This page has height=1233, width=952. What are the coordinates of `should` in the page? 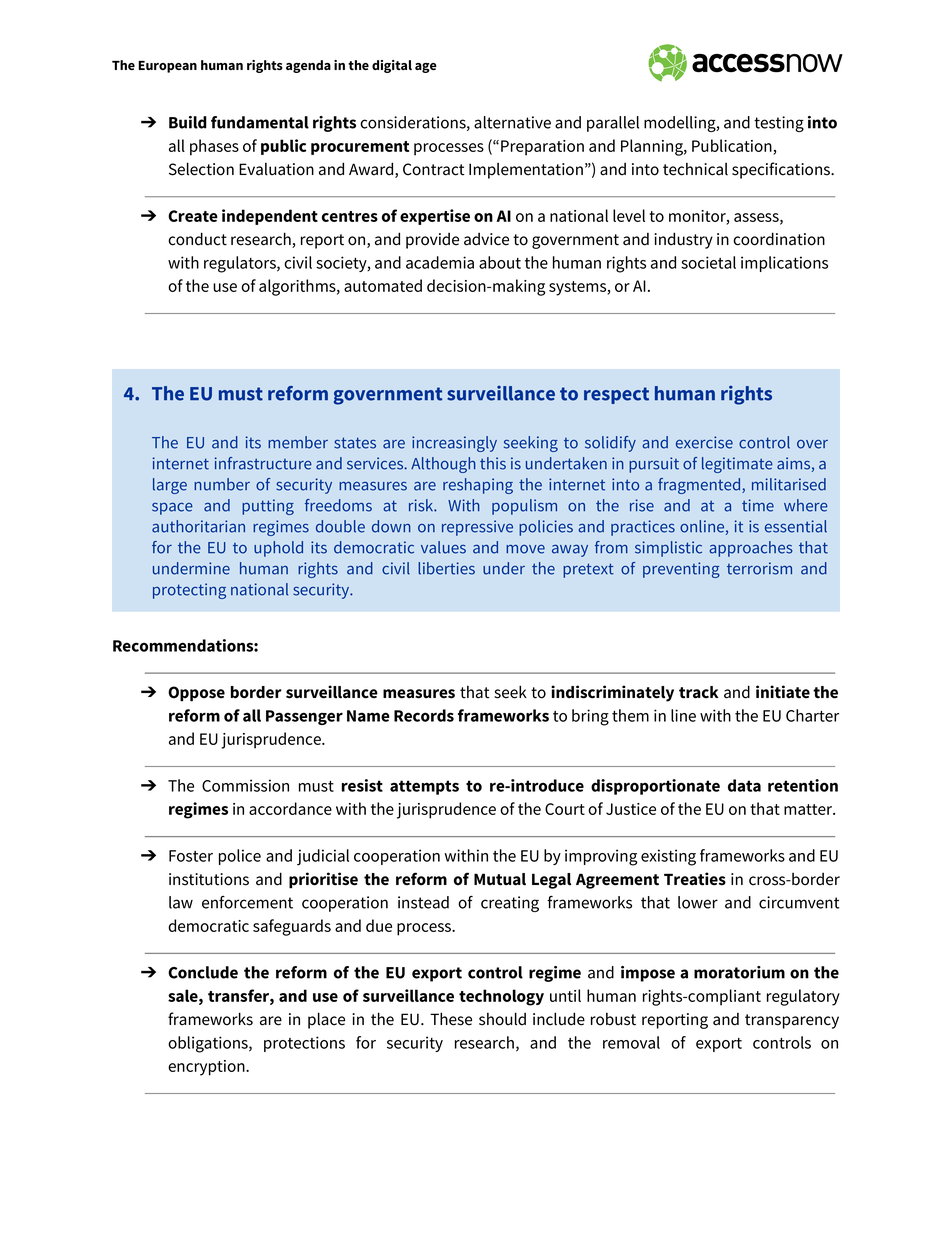 It's located at (502, 1019).
